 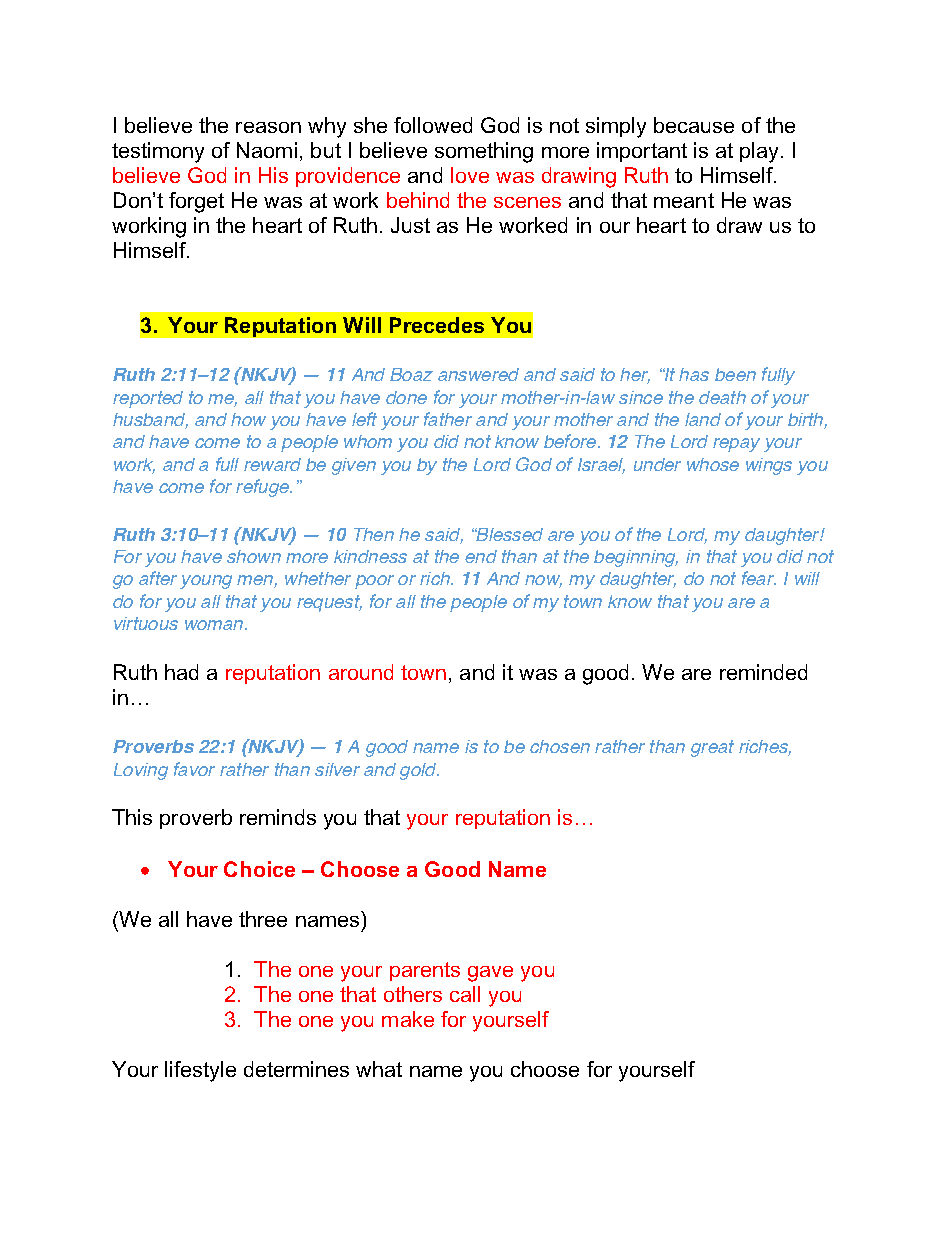 What do you see at coordinates (713, 464) in the document?
I see `whose` at bounding box center [713, 464].
